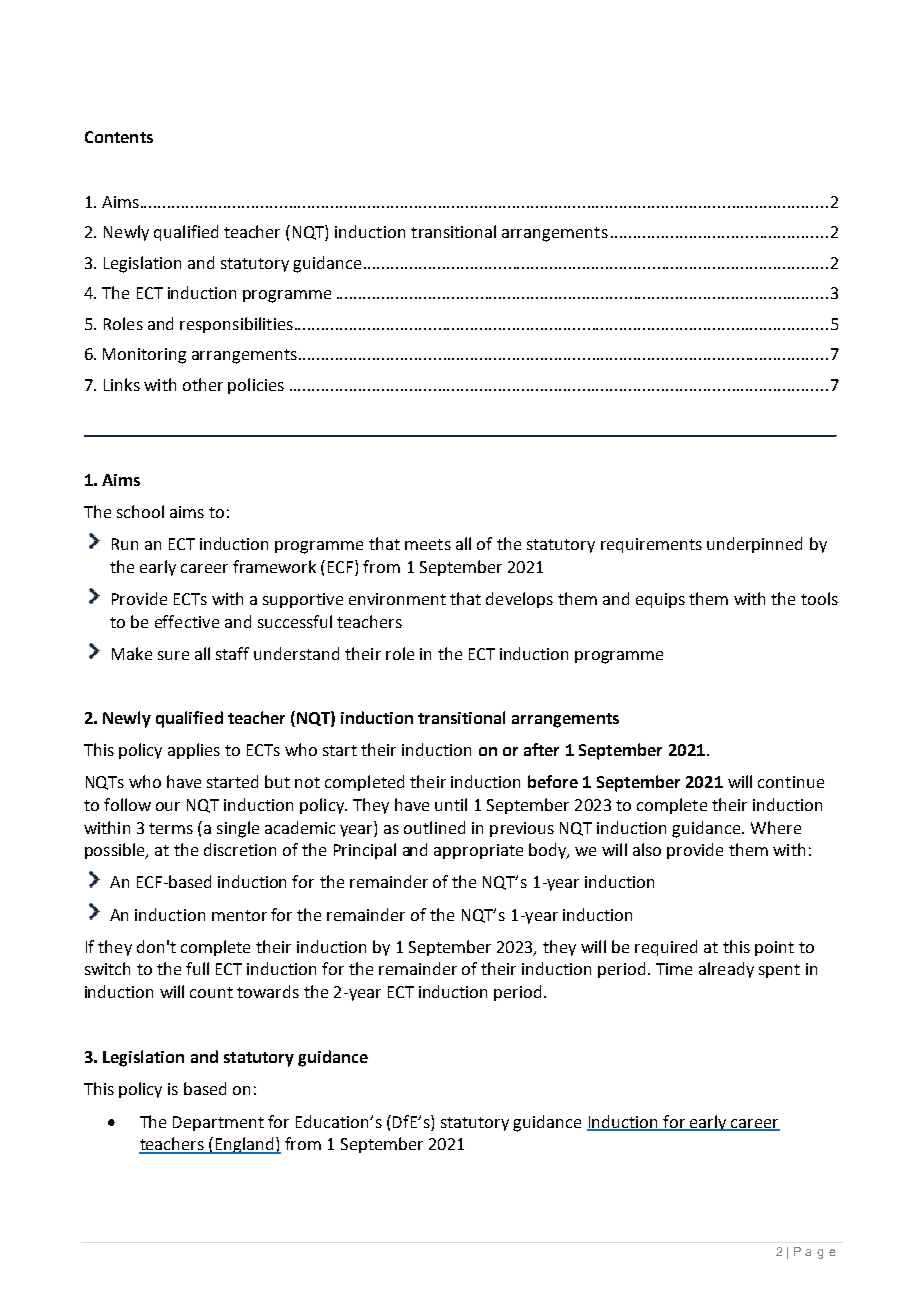  Describe the element at coordinates (256, 386) in the page. I see `policies` at that location.
